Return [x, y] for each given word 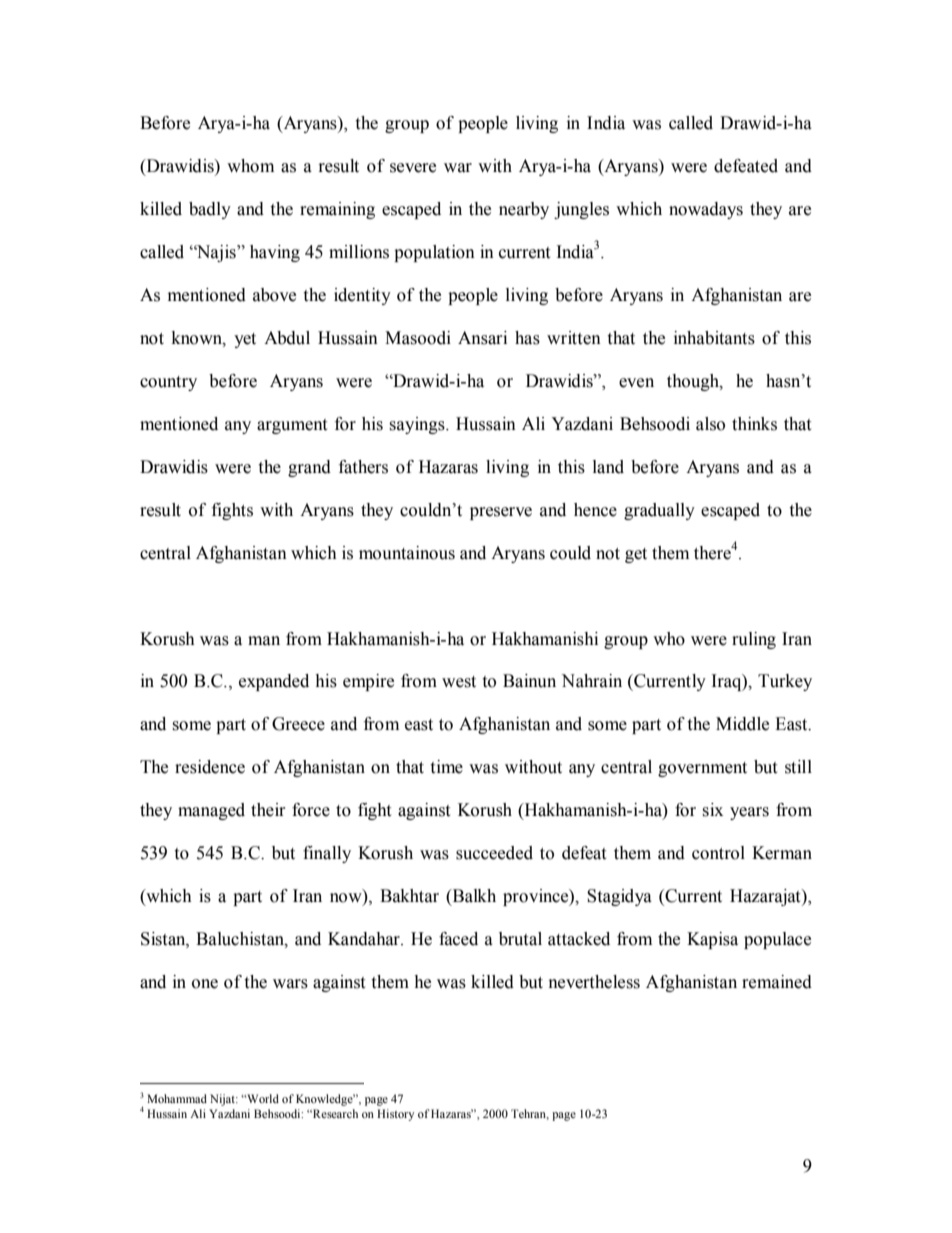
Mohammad [177, 1098]
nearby [524, 210]
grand [309, 468]
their [268, 810]
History [395, 1115]
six [712, 810]
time [446, 767]
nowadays [706, 210]
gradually [659, 511]
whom [250, 166]
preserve [501, 513]
